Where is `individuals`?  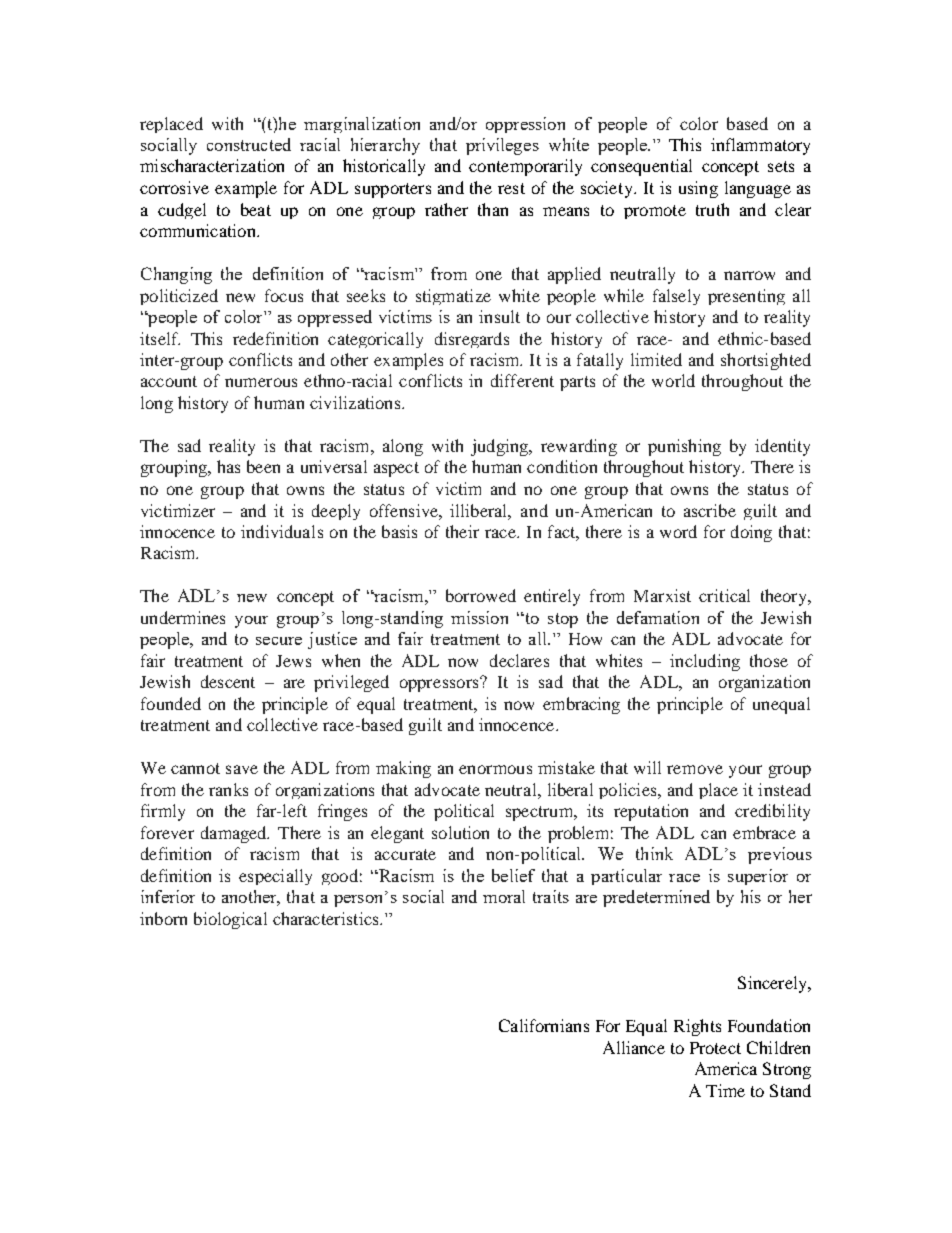 individuals is located at coordinates (282, 531).
